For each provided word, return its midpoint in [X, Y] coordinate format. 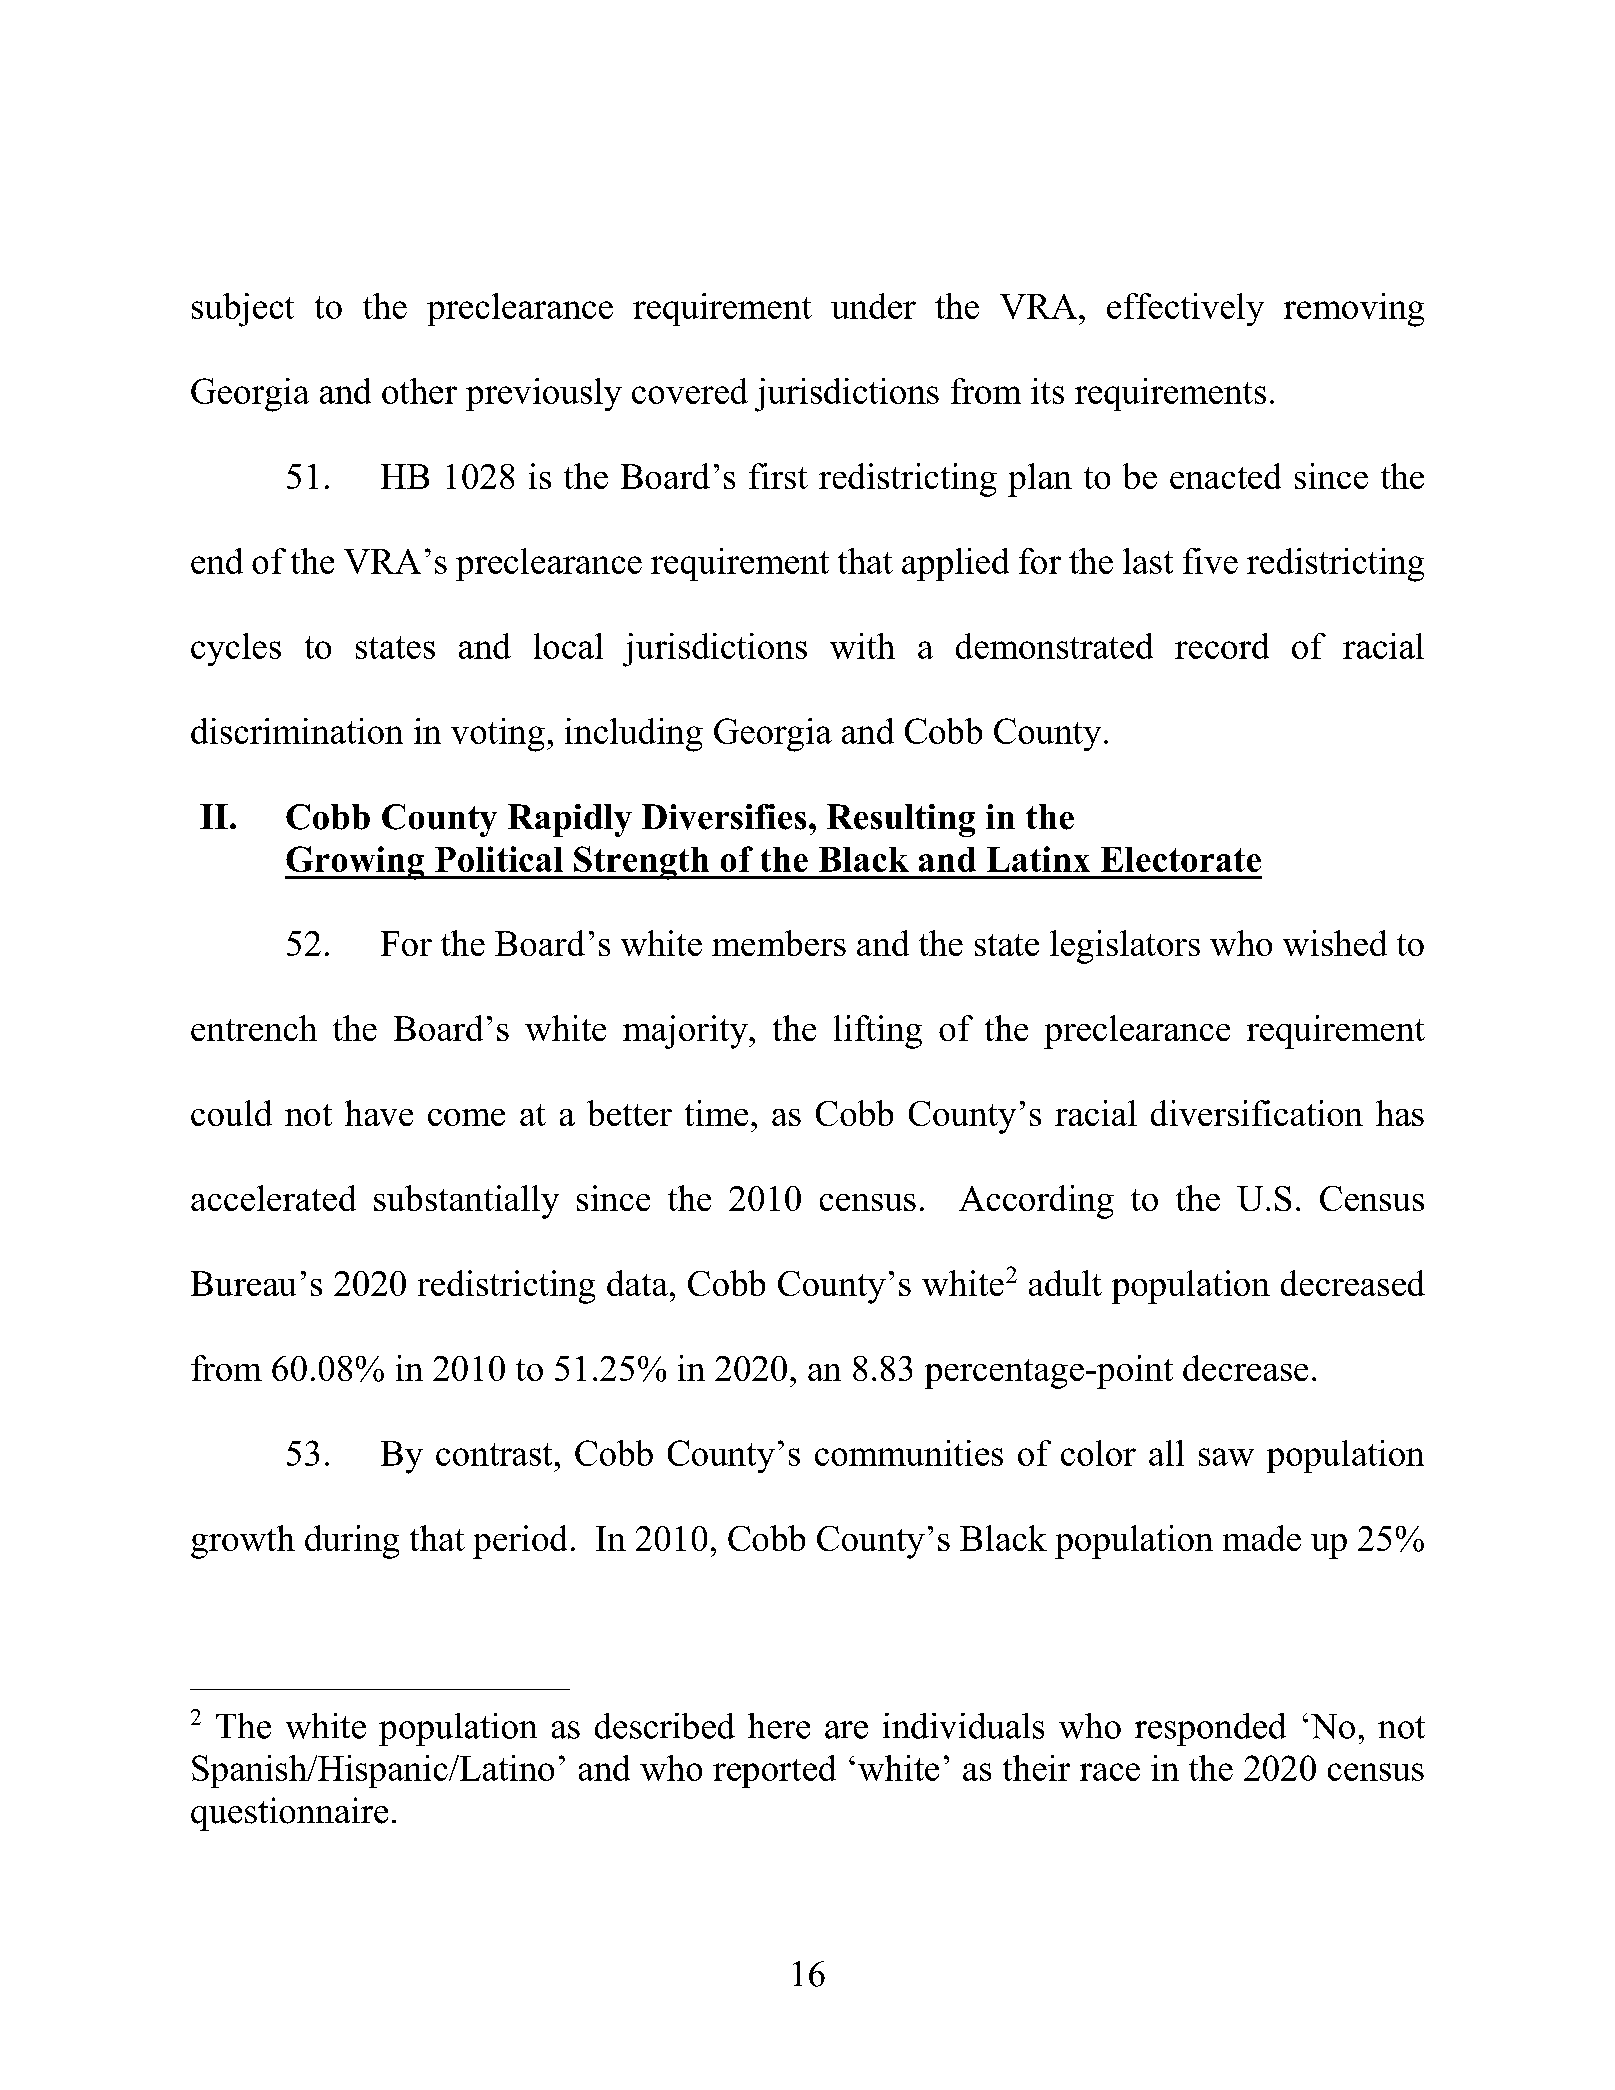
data [637, 1283]
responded [1210, 1729]
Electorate [1181, 859]
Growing [356, 863]
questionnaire [289, 1814]
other [419, 391]
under [873, 306]
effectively [1185, 309]
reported [774, 1771]
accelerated [273, 1198]
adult [1065, 1283]
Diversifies [724, 817]
